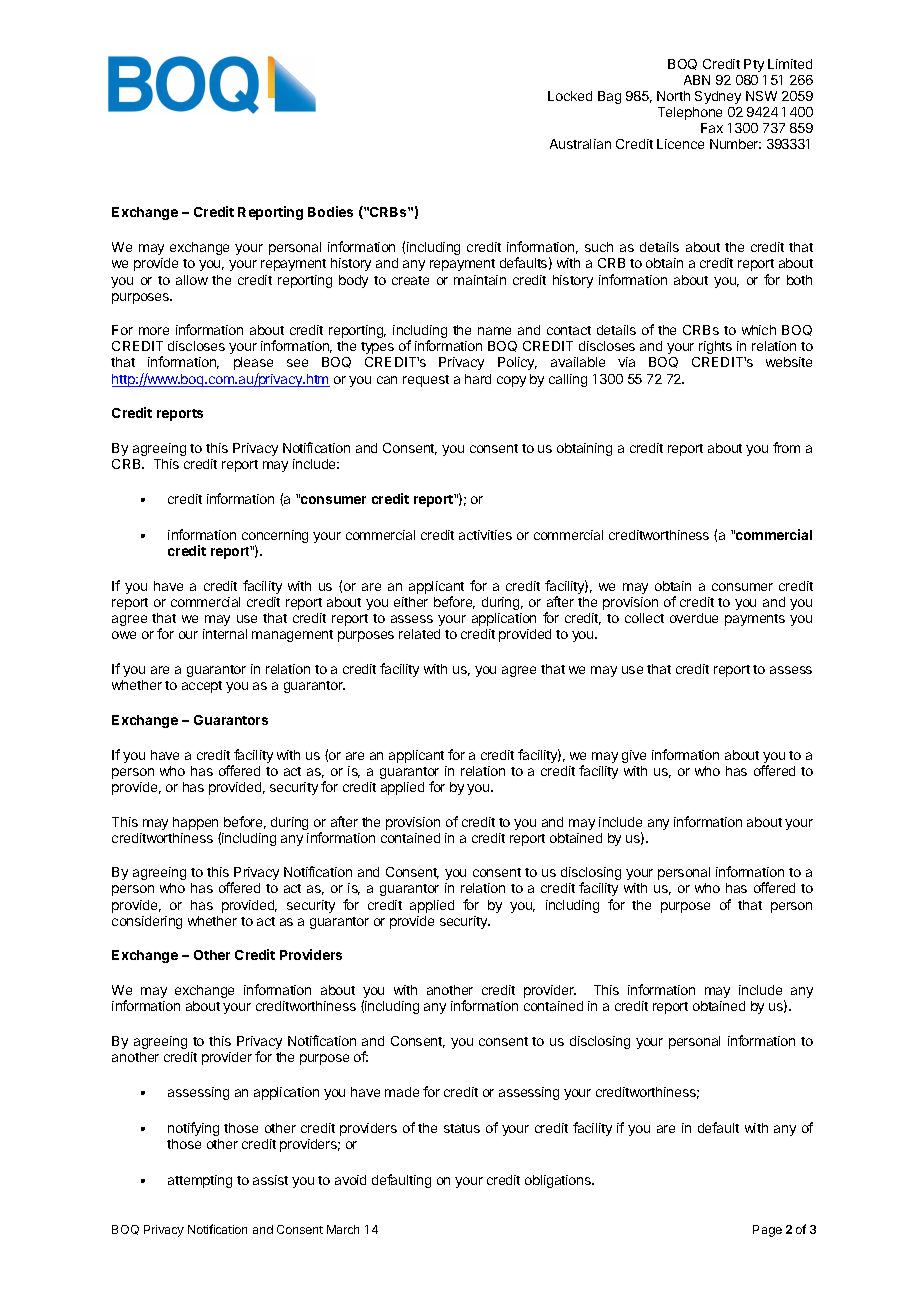 The height and width of the screenshot is (1308, 924). Describe the element at coordinates (330, 211) in the screenshot. I see `Bodies` at that location.
